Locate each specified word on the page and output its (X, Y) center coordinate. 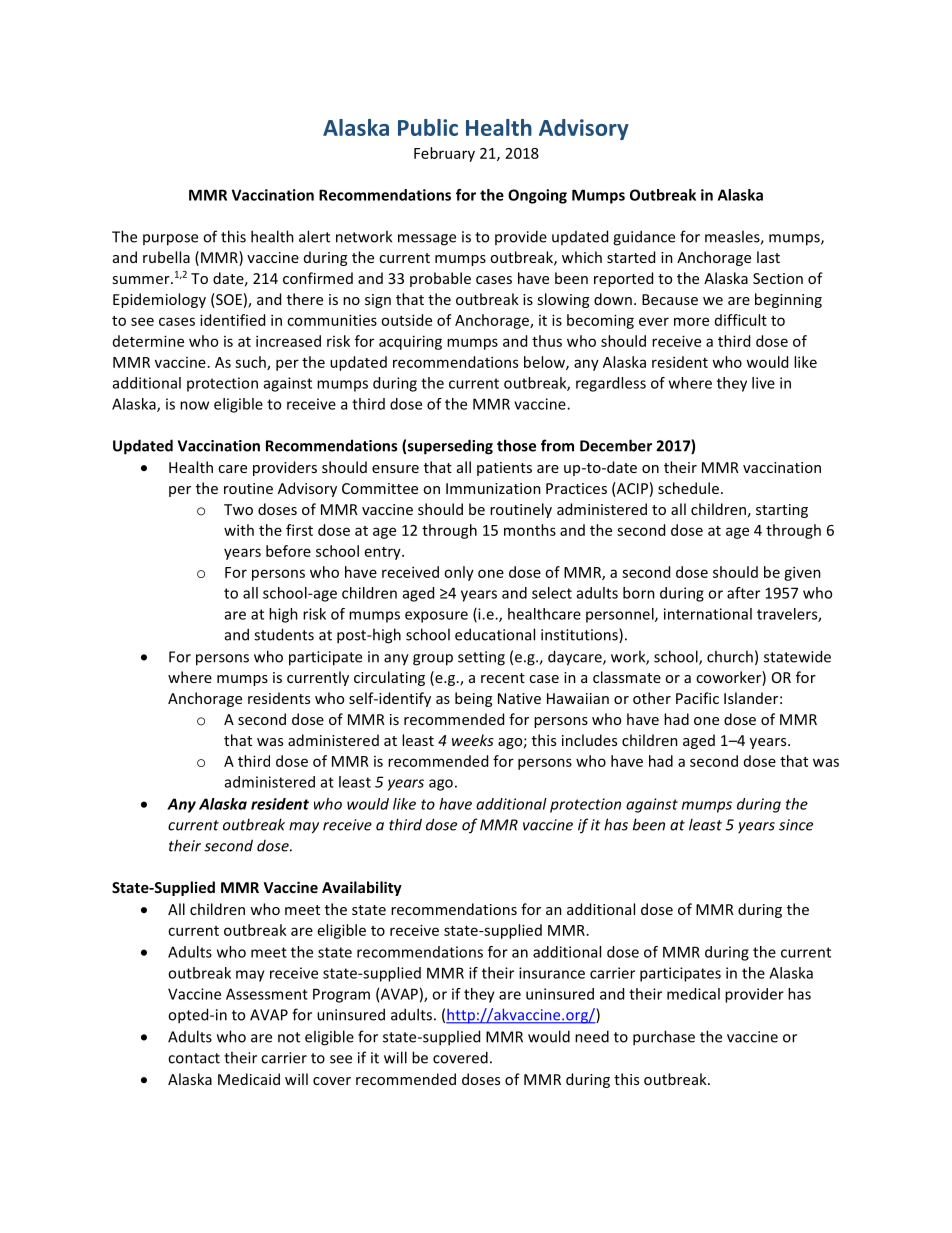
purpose (170, 240)
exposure (436, 617)
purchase (664, 1038)
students (284, 634)
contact (194, 1058)
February (444, 154)
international (708, 614)
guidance (644, 238)
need (592, 1036)
